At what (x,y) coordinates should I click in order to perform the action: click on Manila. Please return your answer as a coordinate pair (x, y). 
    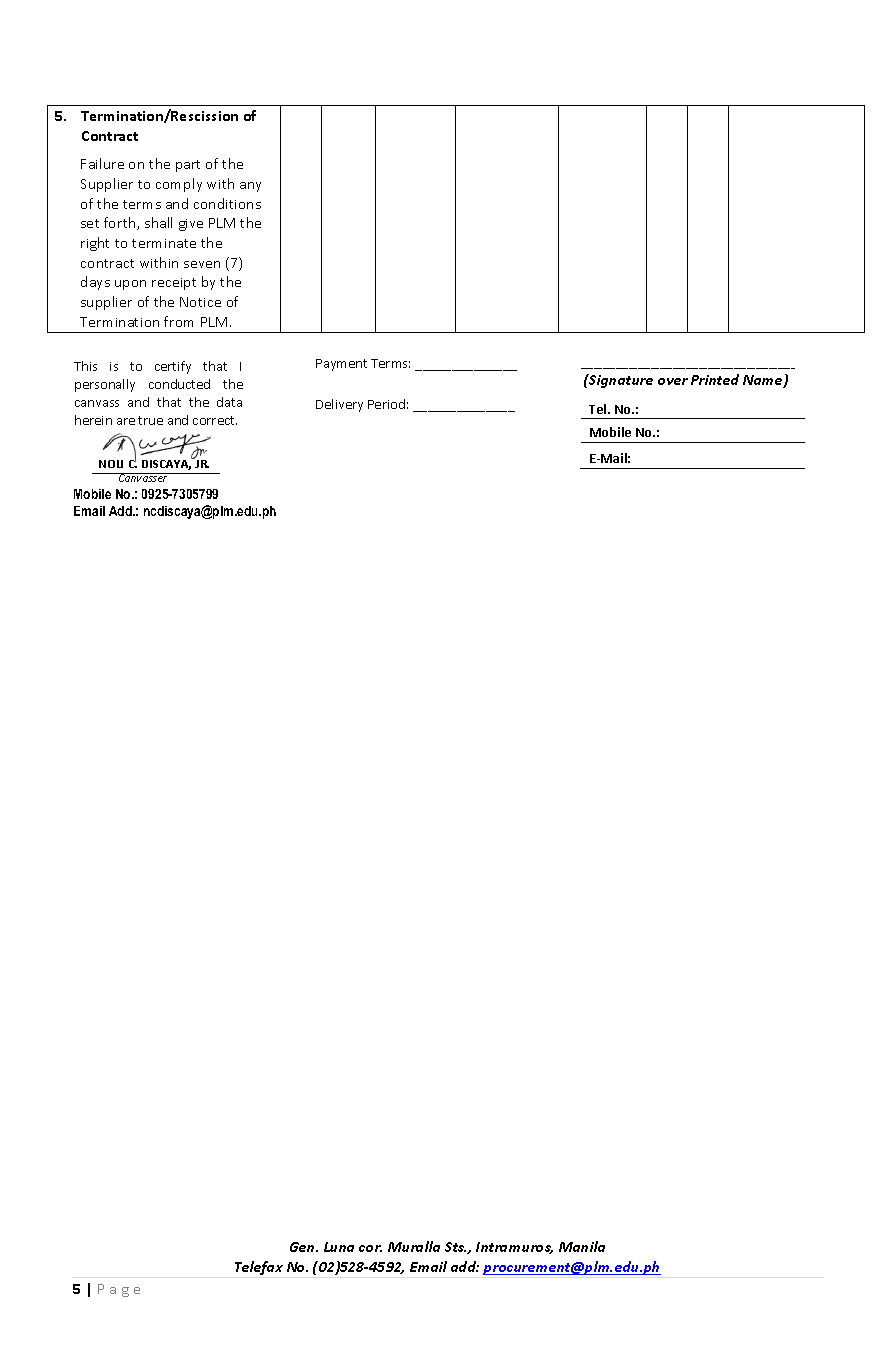
    Looking at the image, I should click on (582, 1246).
